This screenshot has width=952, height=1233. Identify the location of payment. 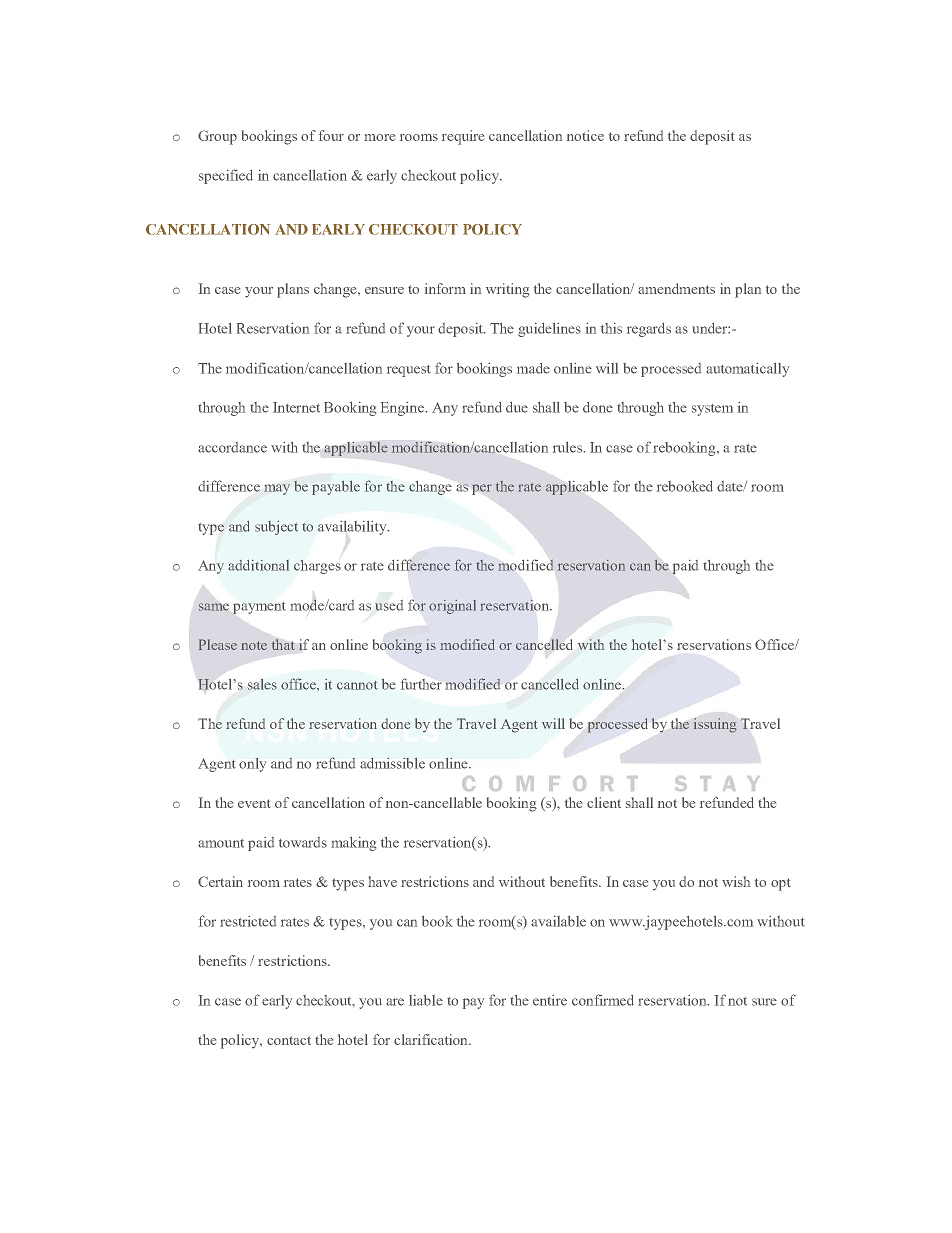
(259, 608).
